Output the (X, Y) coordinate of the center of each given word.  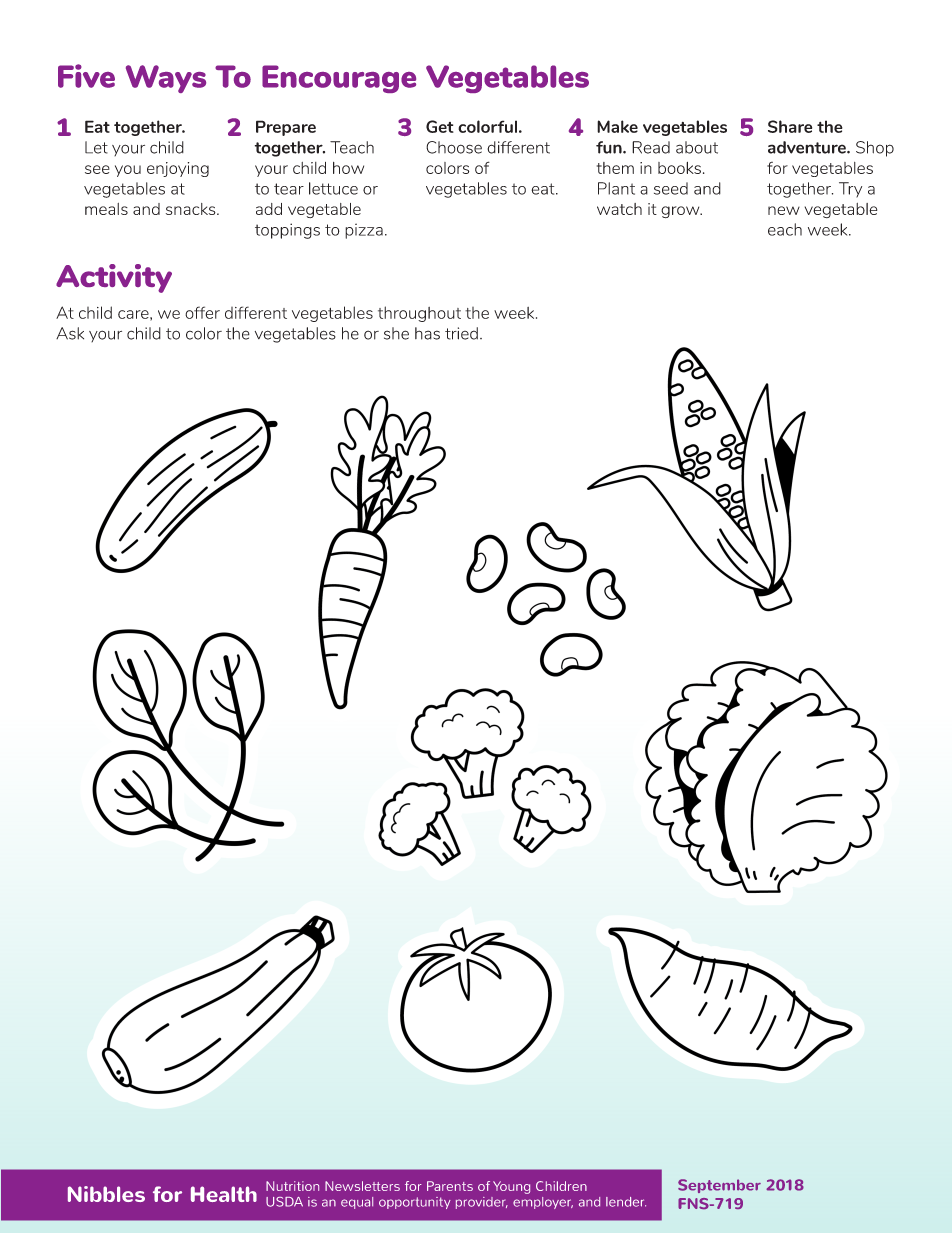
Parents (450, 1186)
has (427, 333)
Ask (70, 333)
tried (461, 333)
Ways (166, 79)
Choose (454, 147)
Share (790, 126)
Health (224, 1194)
